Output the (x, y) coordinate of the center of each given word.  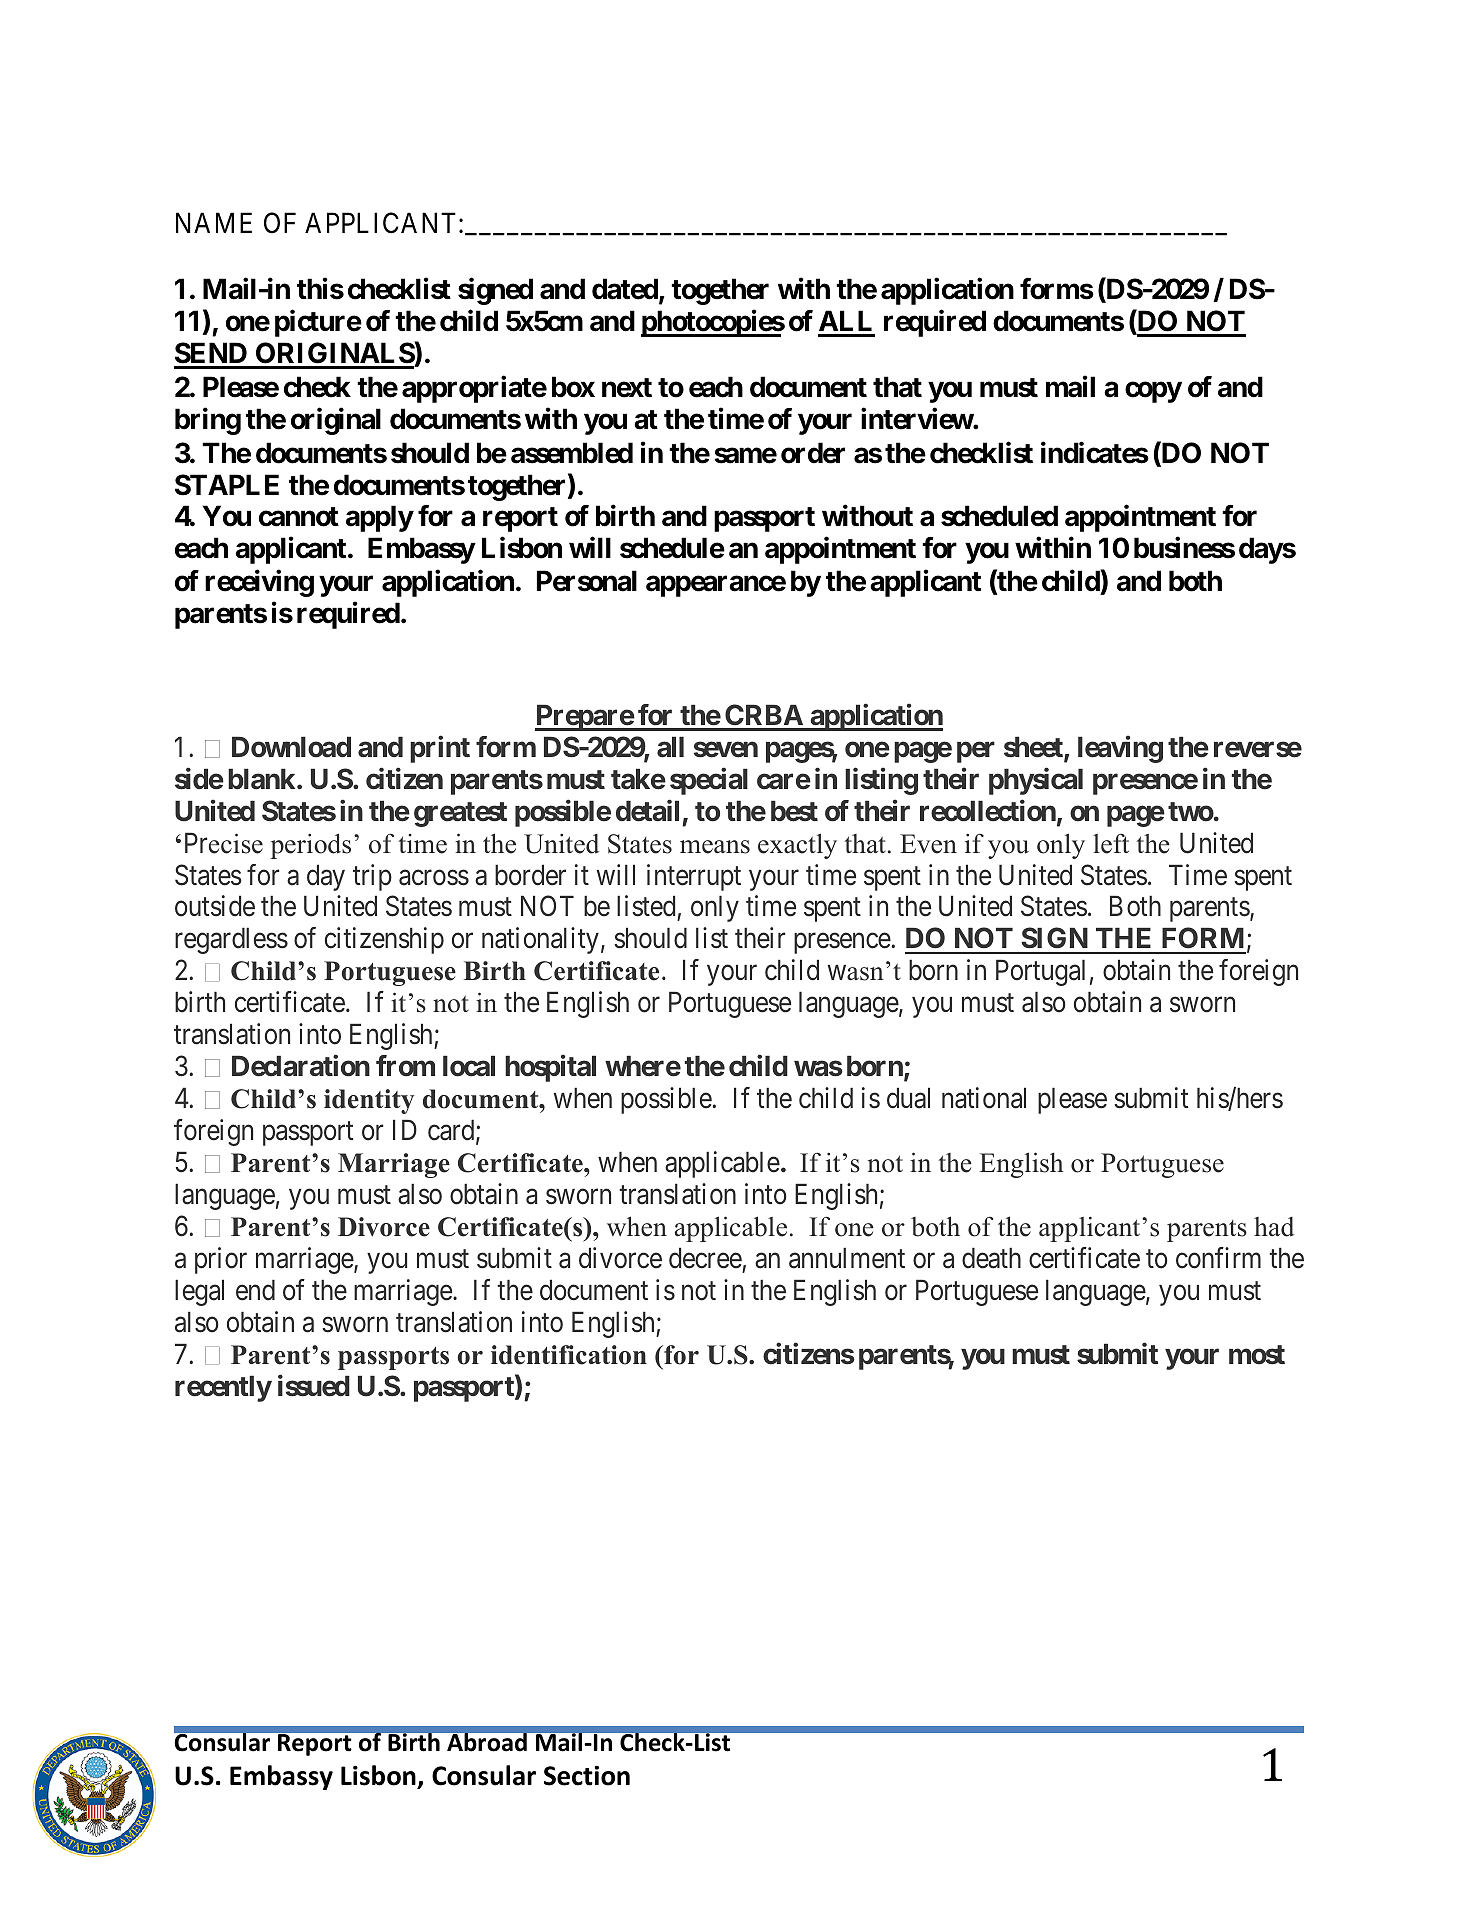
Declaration (301, 1066)
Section (587, 1776)
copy (1153, 392)
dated (626, 290)
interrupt (694, 877)
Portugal (1040, 972)
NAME (214, 222)
